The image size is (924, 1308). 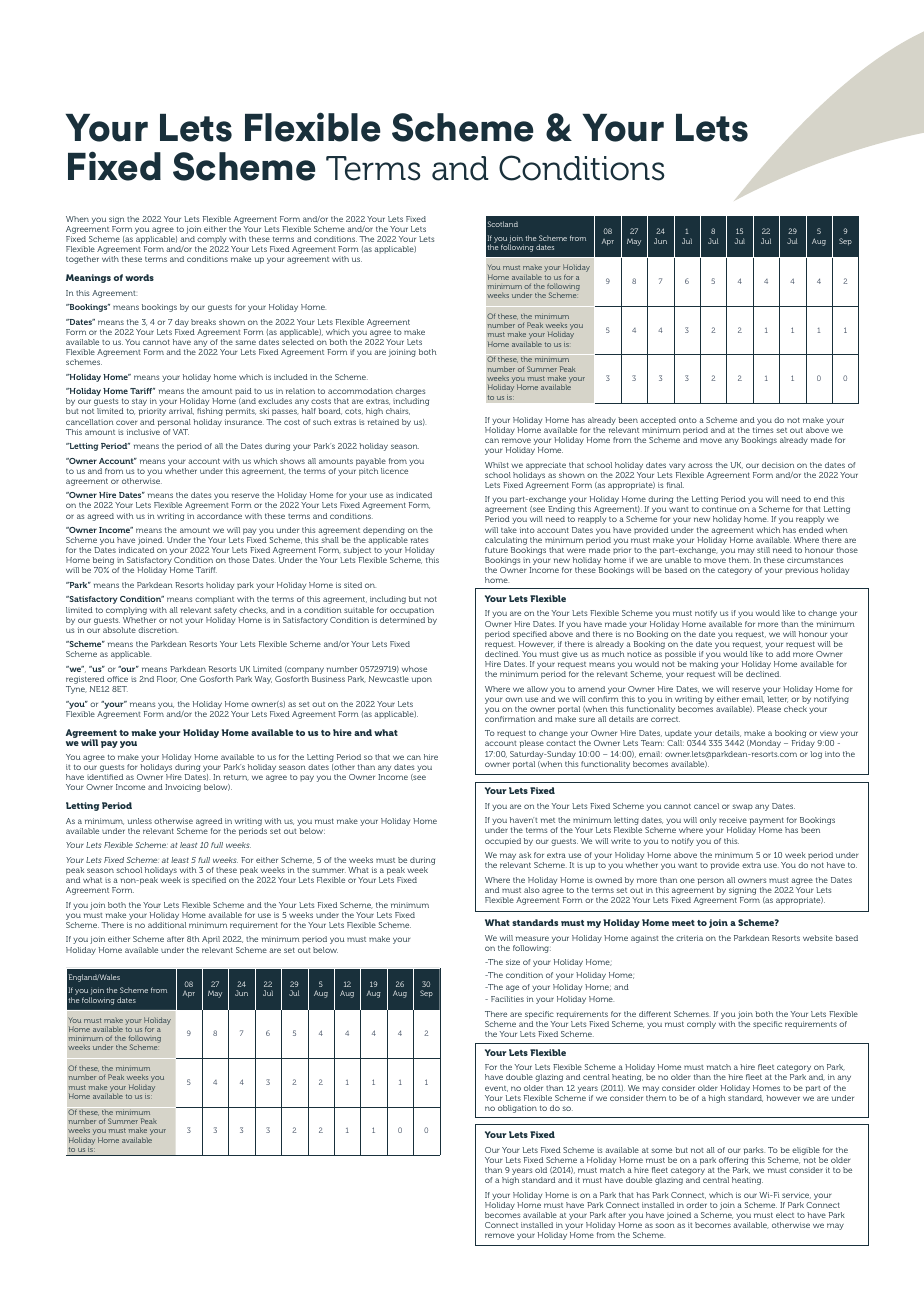 I want to click on also, so click(x=532, y=890).
